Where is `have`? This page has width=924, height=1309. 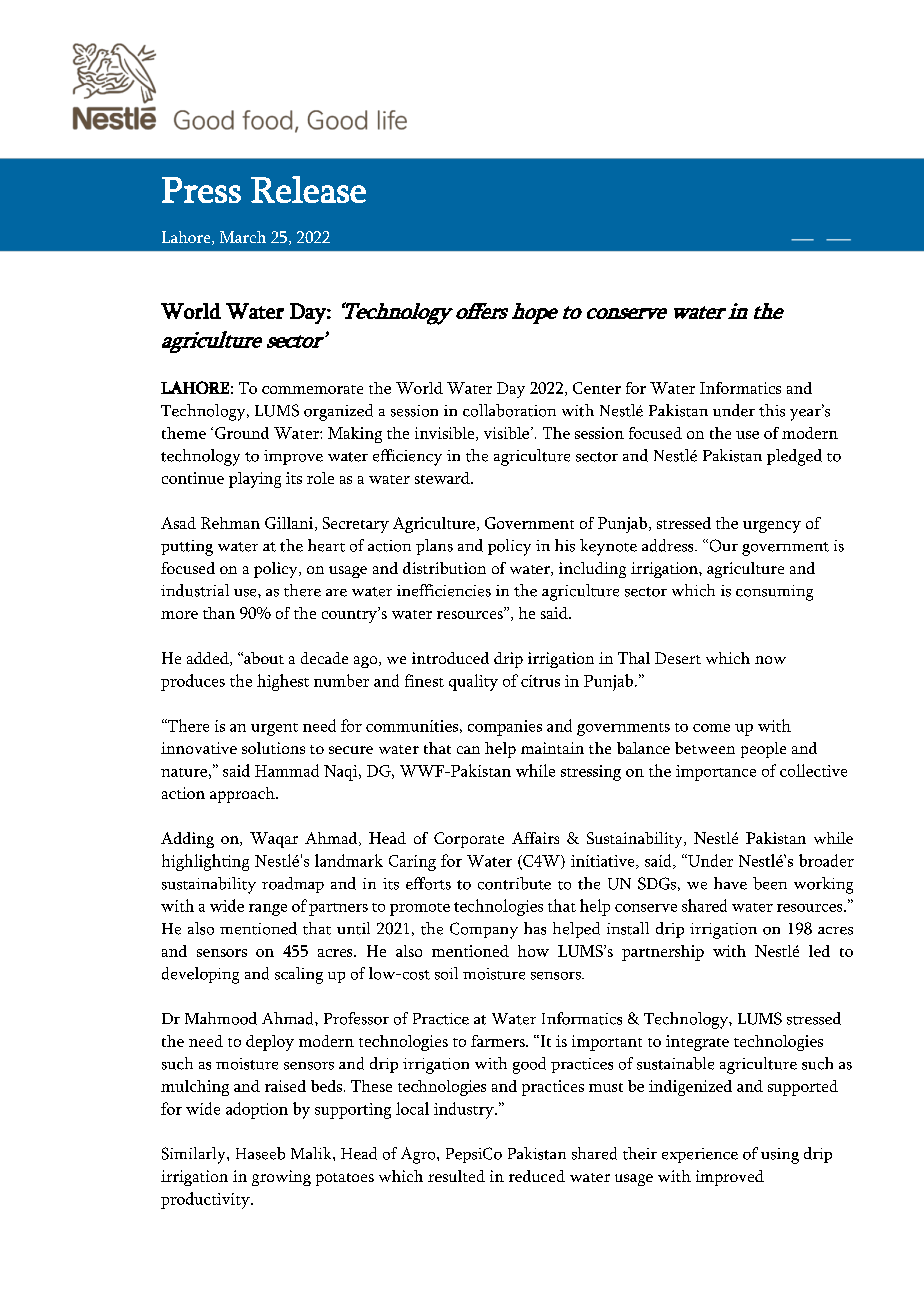
have is located at coordinates (730, 883).
